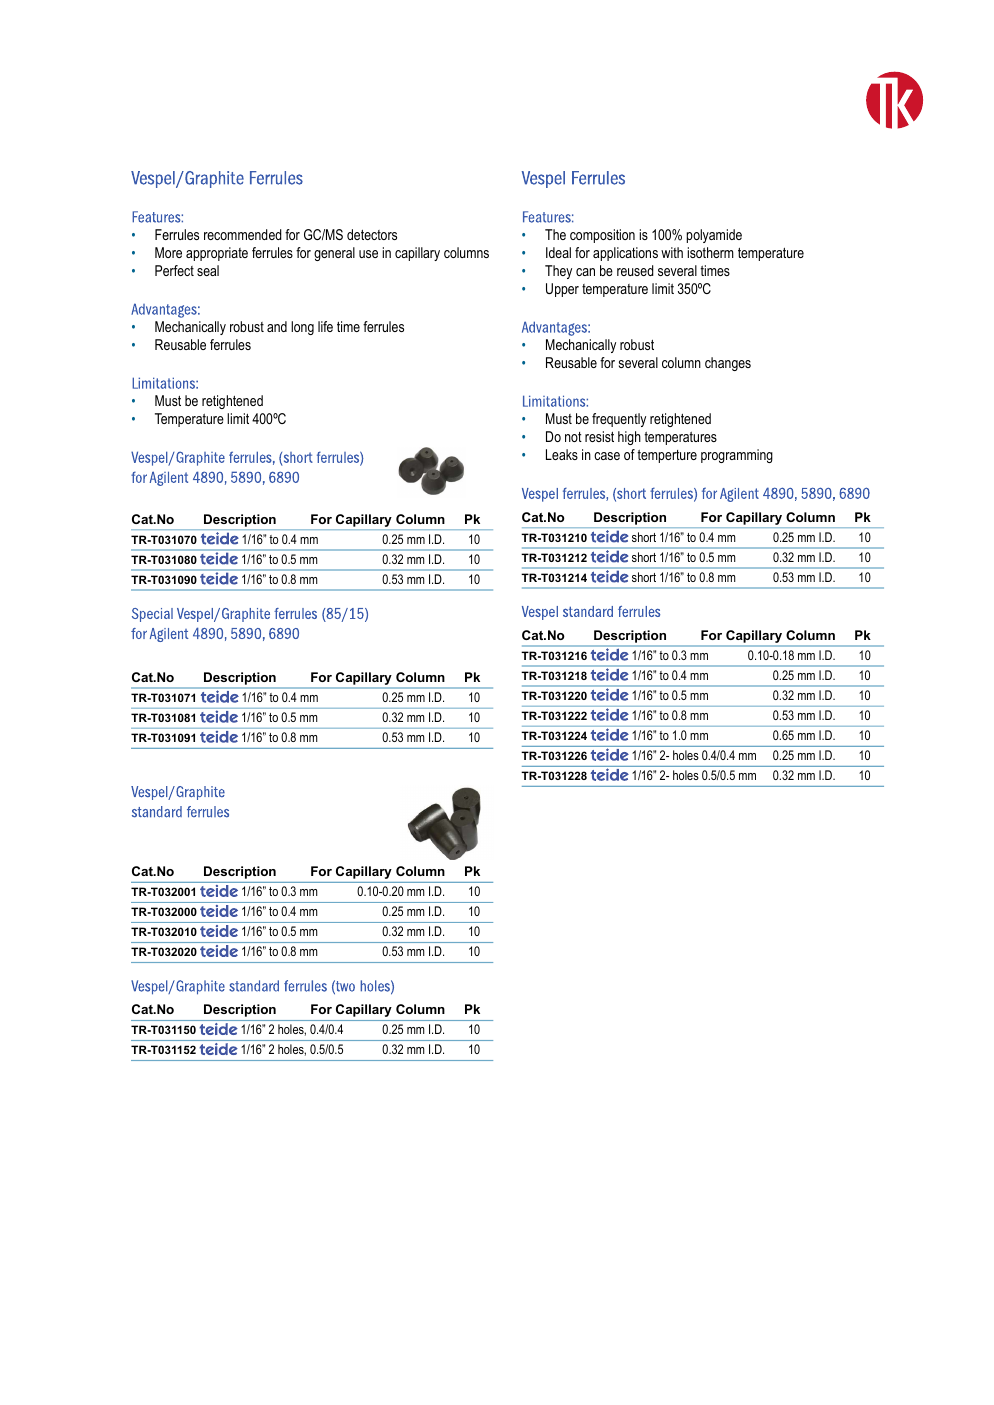 The image size is (994, 1405). Describe the element at coordinates (599, 436) in the page. I see `resist` at that location.
